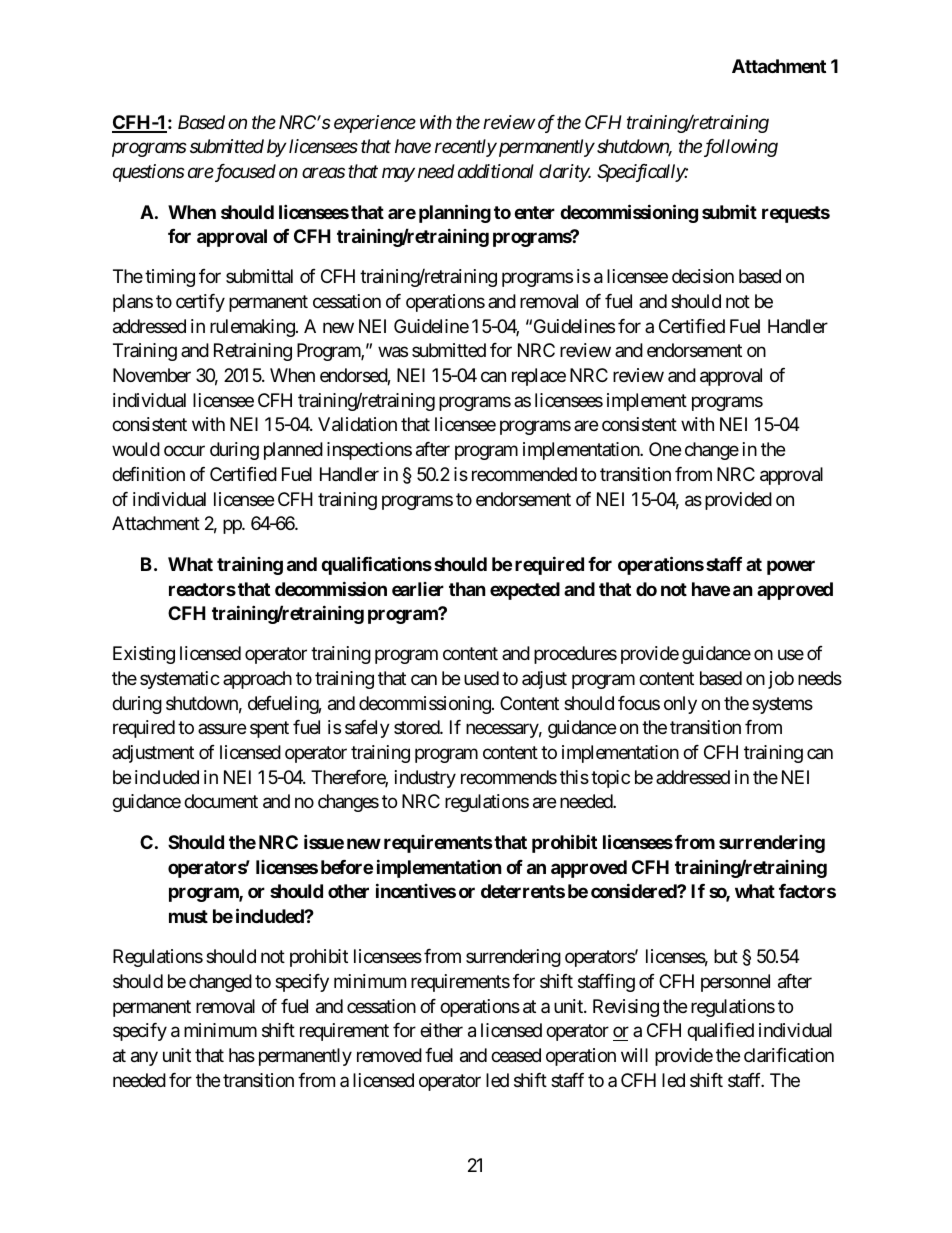  I want to click on decision, so click(703, 276).
